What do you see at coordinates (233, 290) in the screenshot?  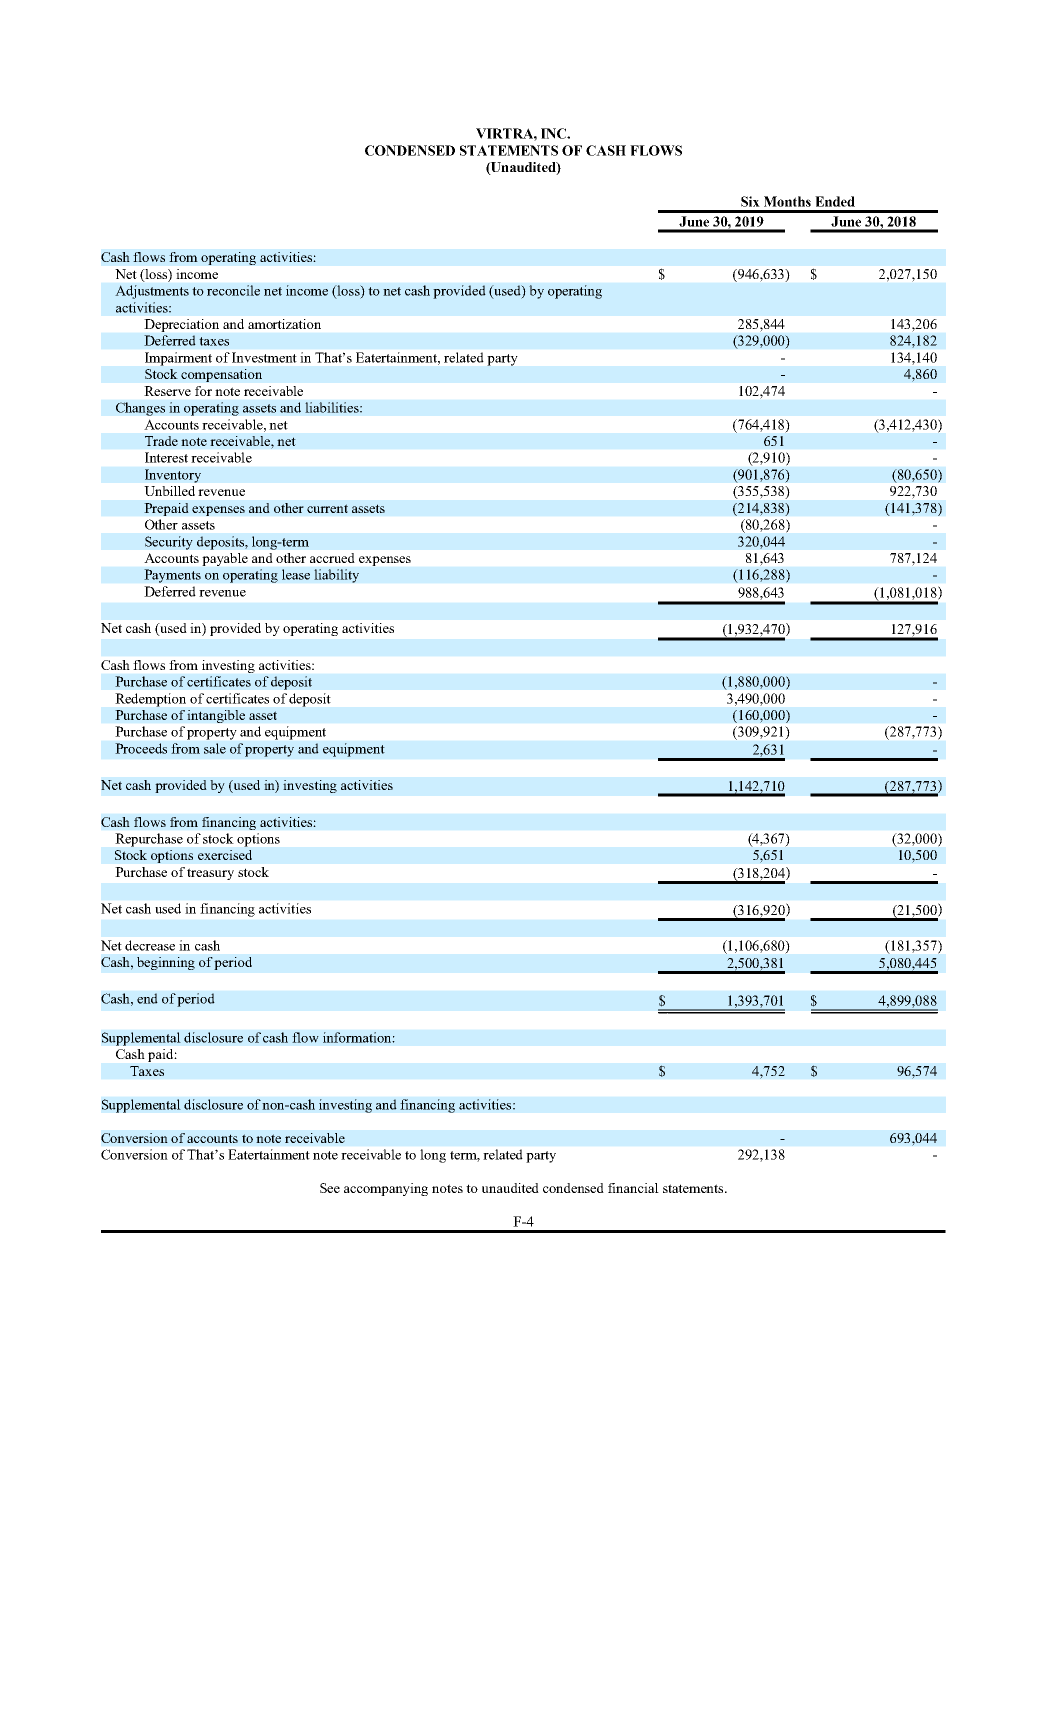 I see `reconcile` at bounding box center [233, 290].
